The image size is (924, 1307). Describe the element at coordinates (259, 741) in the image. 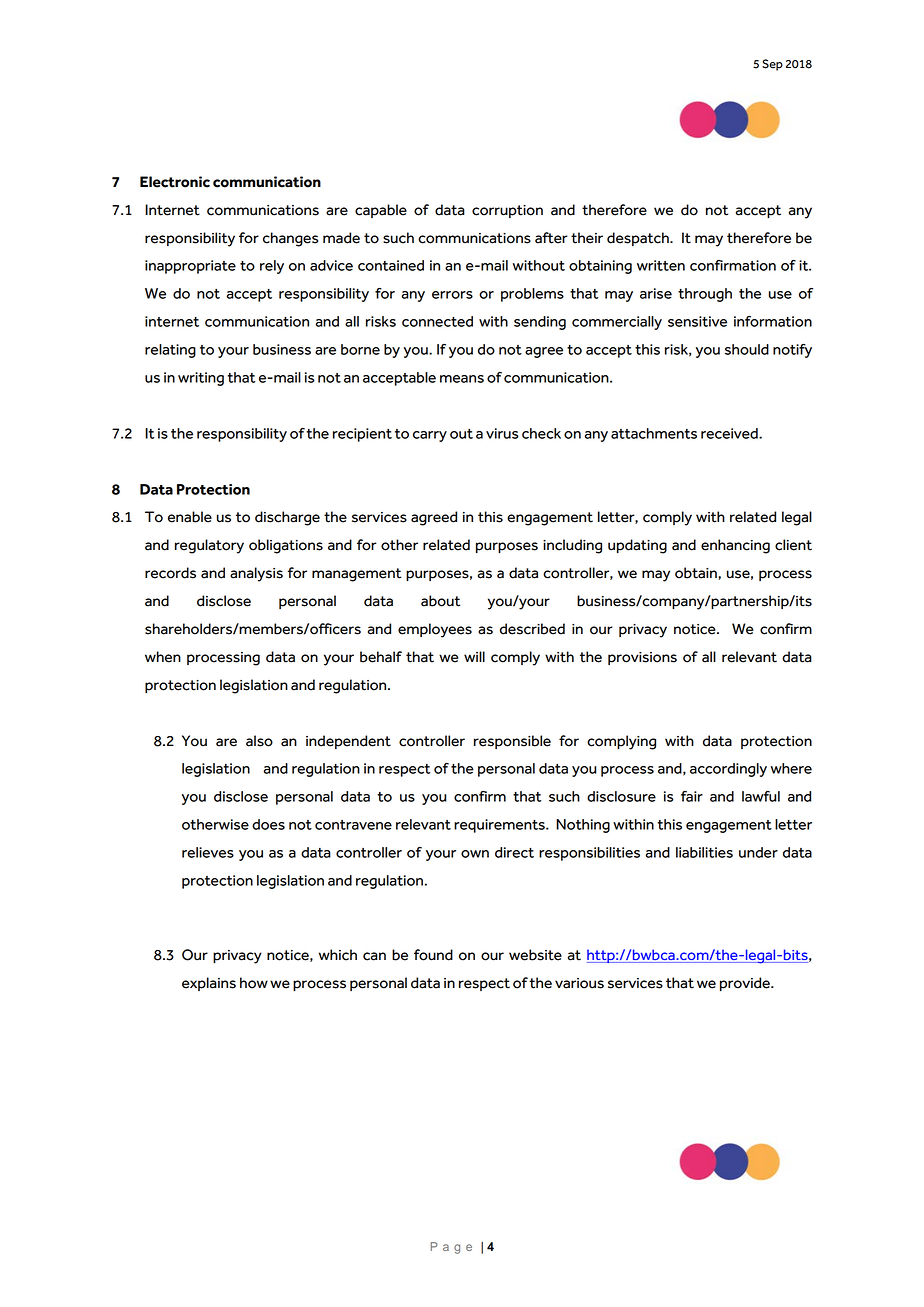

I see `also` at that location.
